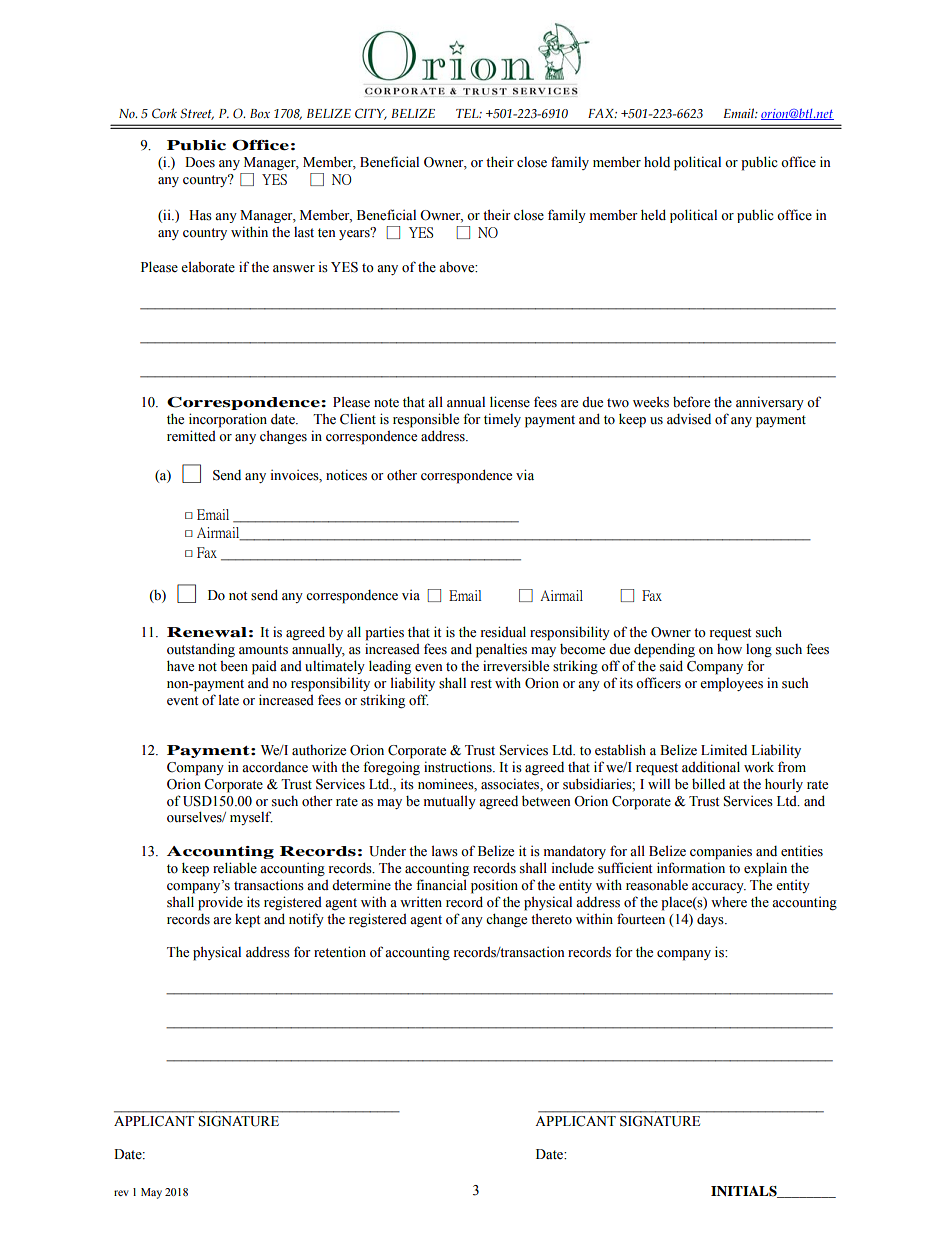  Describe the element at coordinates (260, 113) in the image. I see `Box` at that location.
